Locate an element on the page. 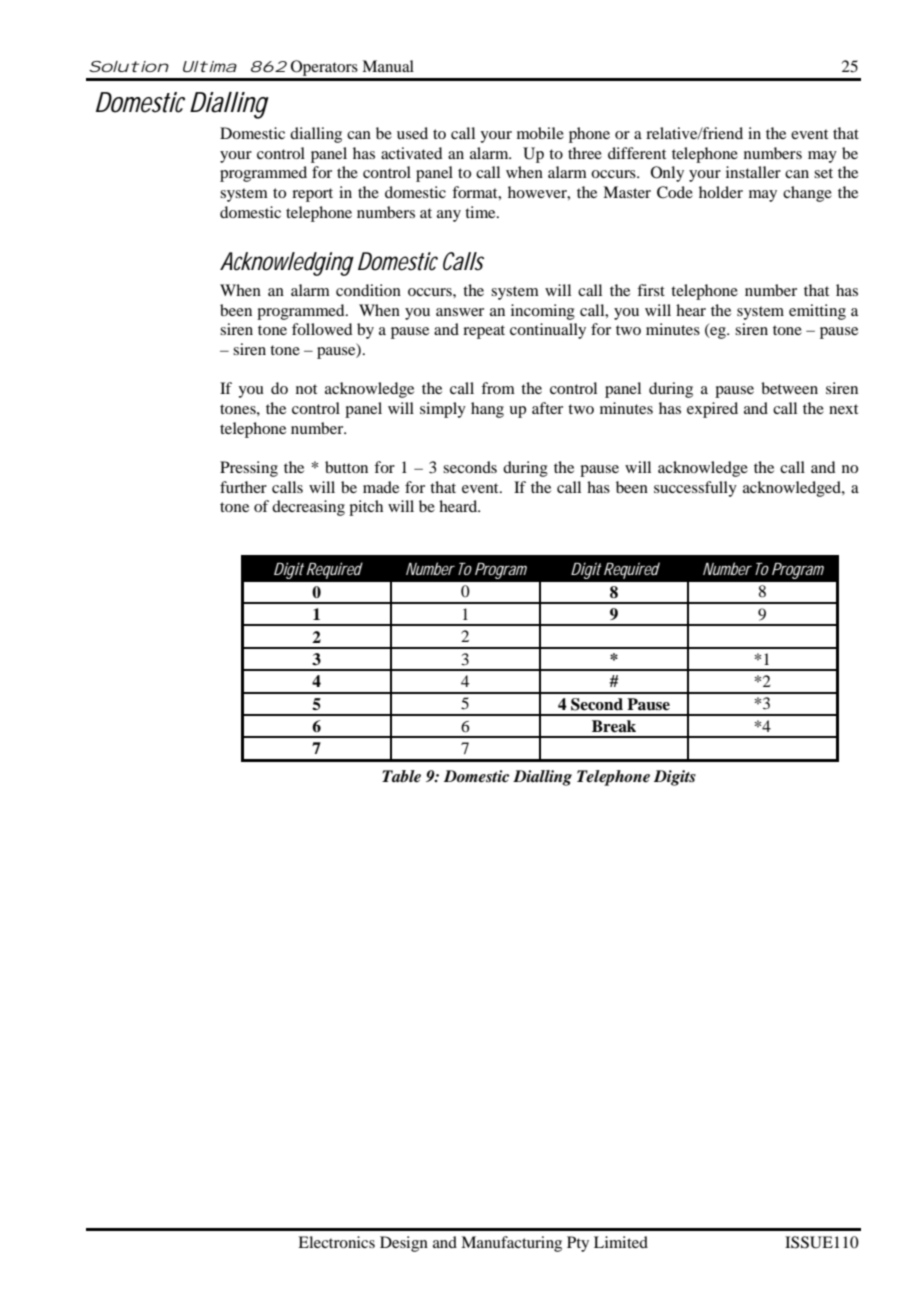 Image resolution: width=924 pixels, height=1308 pixels. Manufacturing is located at coordinates (511, 1244).
